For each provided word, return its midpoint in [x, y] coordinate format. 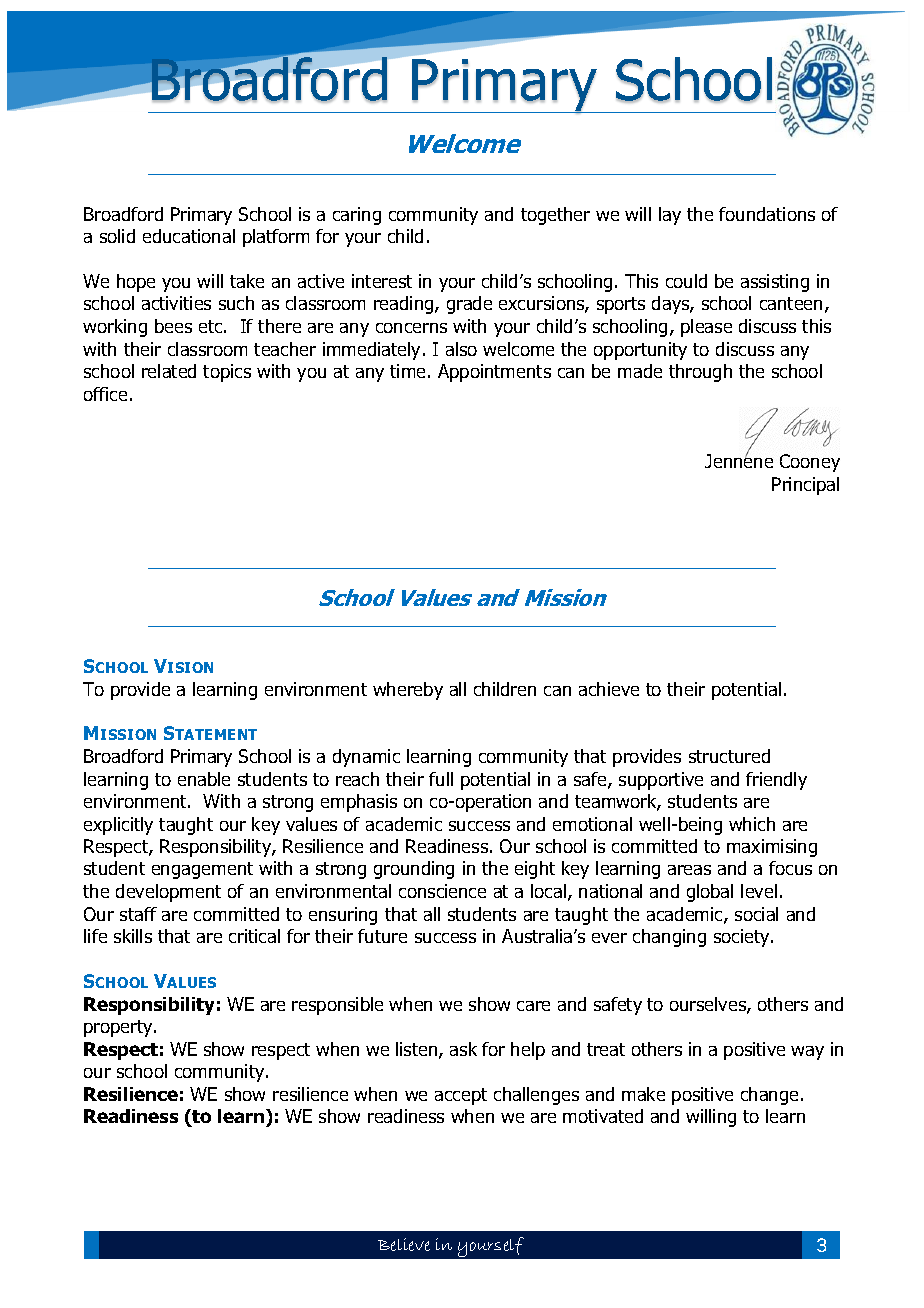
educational [189, 236]
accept [461, 1096]
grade [469, 305]
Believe [404, 1244]
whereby [408, 691]
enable [204, 779]
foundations [767, 214]
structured [729, 756]
